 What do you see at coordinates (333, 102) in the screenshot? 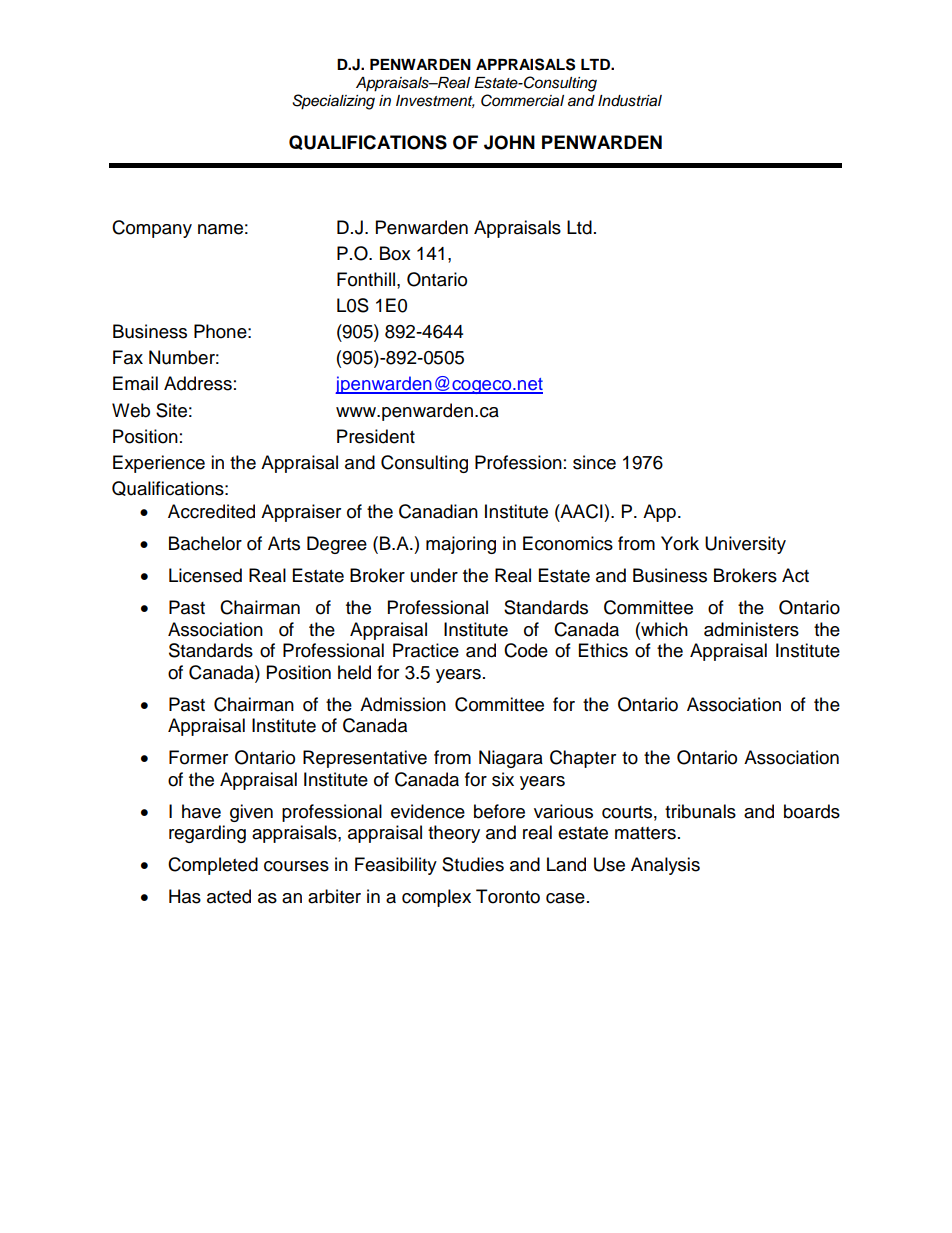
I see `Specializing` at bounding box center [333, 102].
